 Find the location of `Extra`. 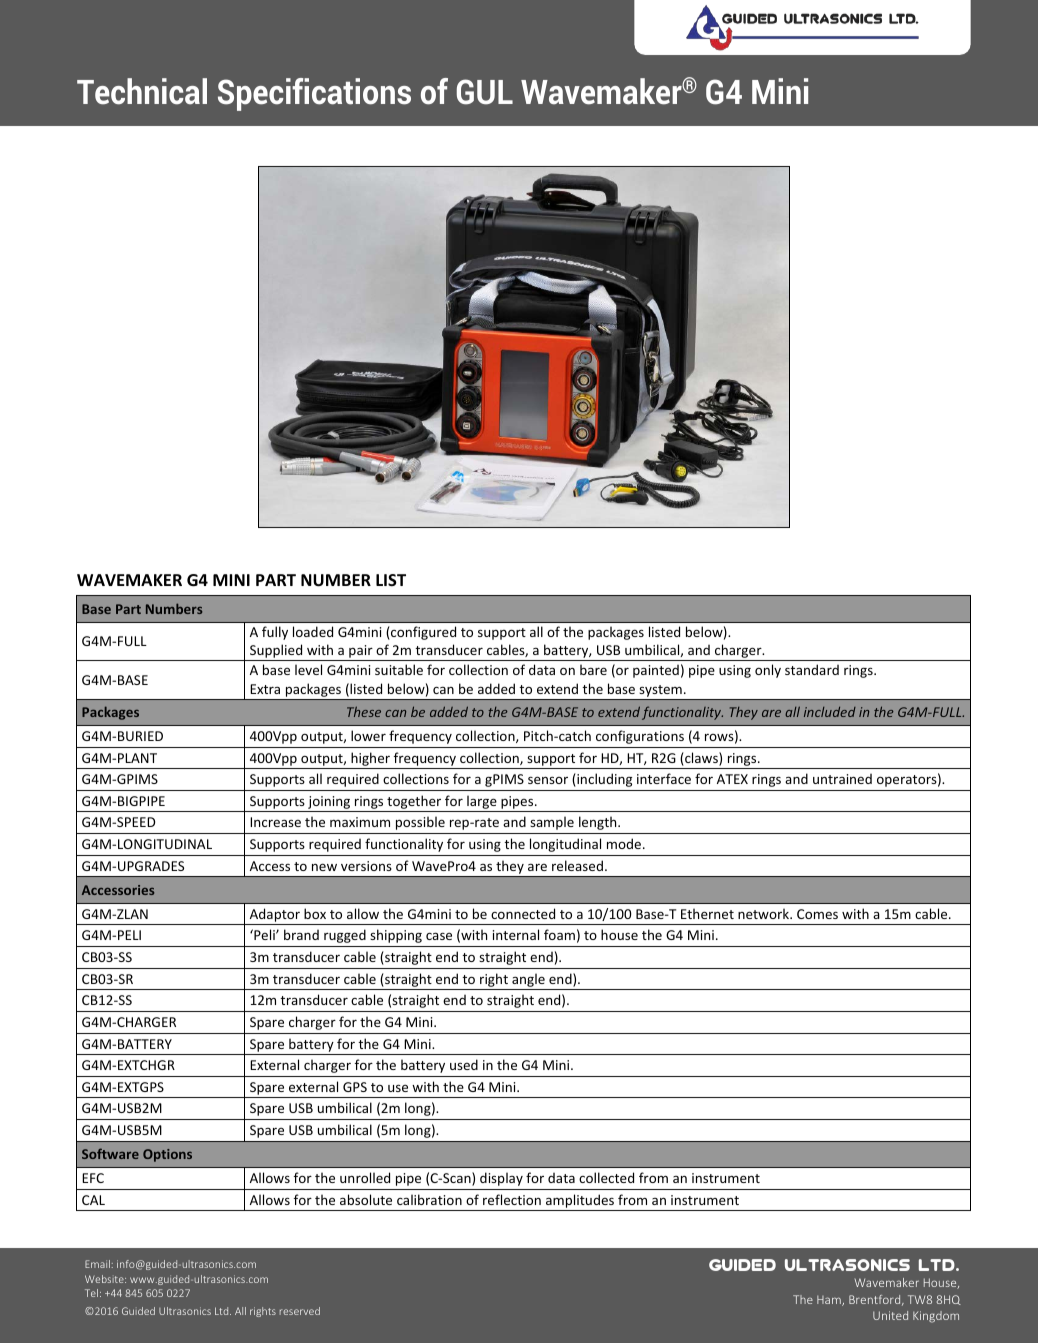

Extra is located at coordinates (265, 689).
